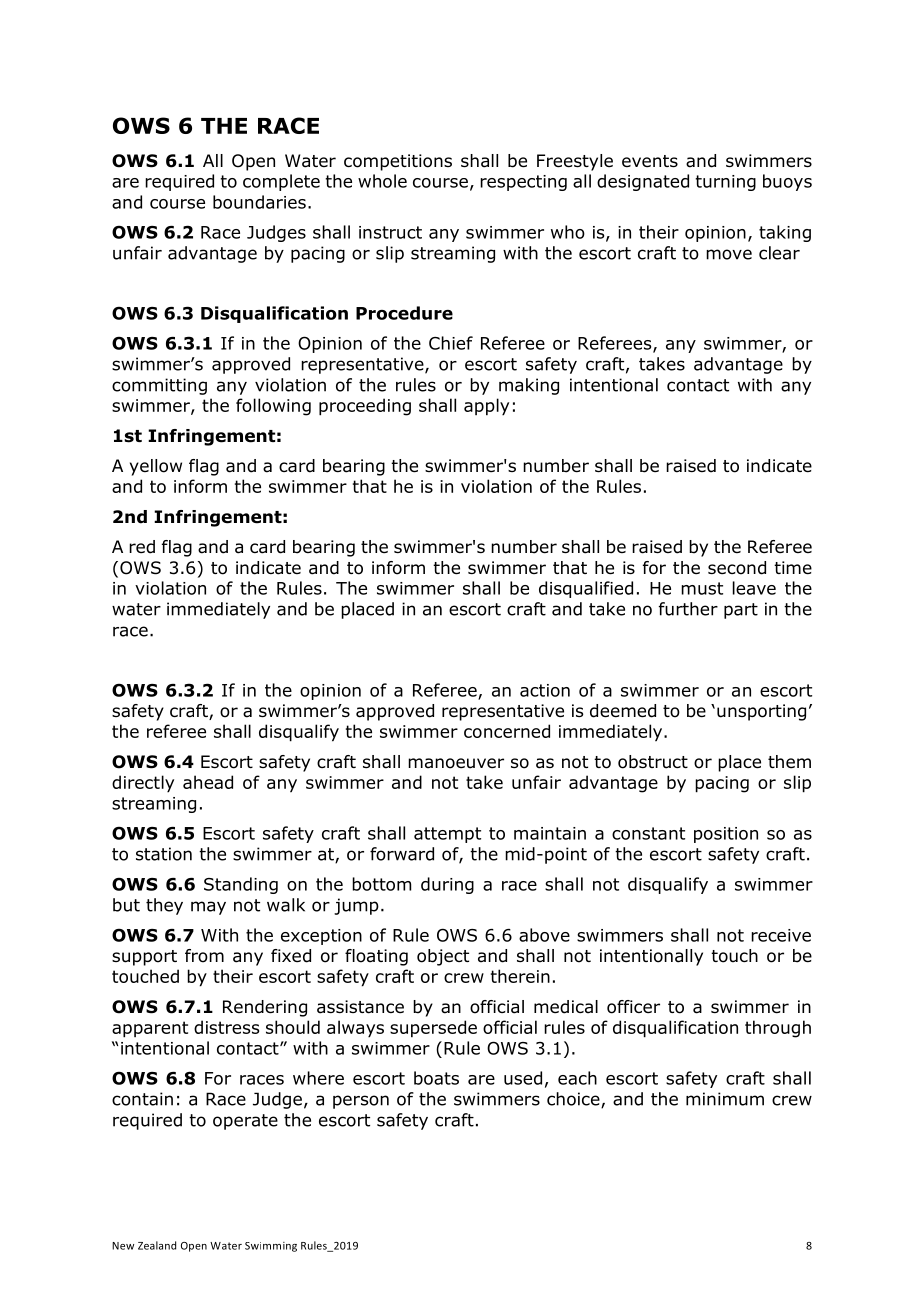 The width and height of the image is (924, 1308). I want to click on boundaries, so click(259, 202).
